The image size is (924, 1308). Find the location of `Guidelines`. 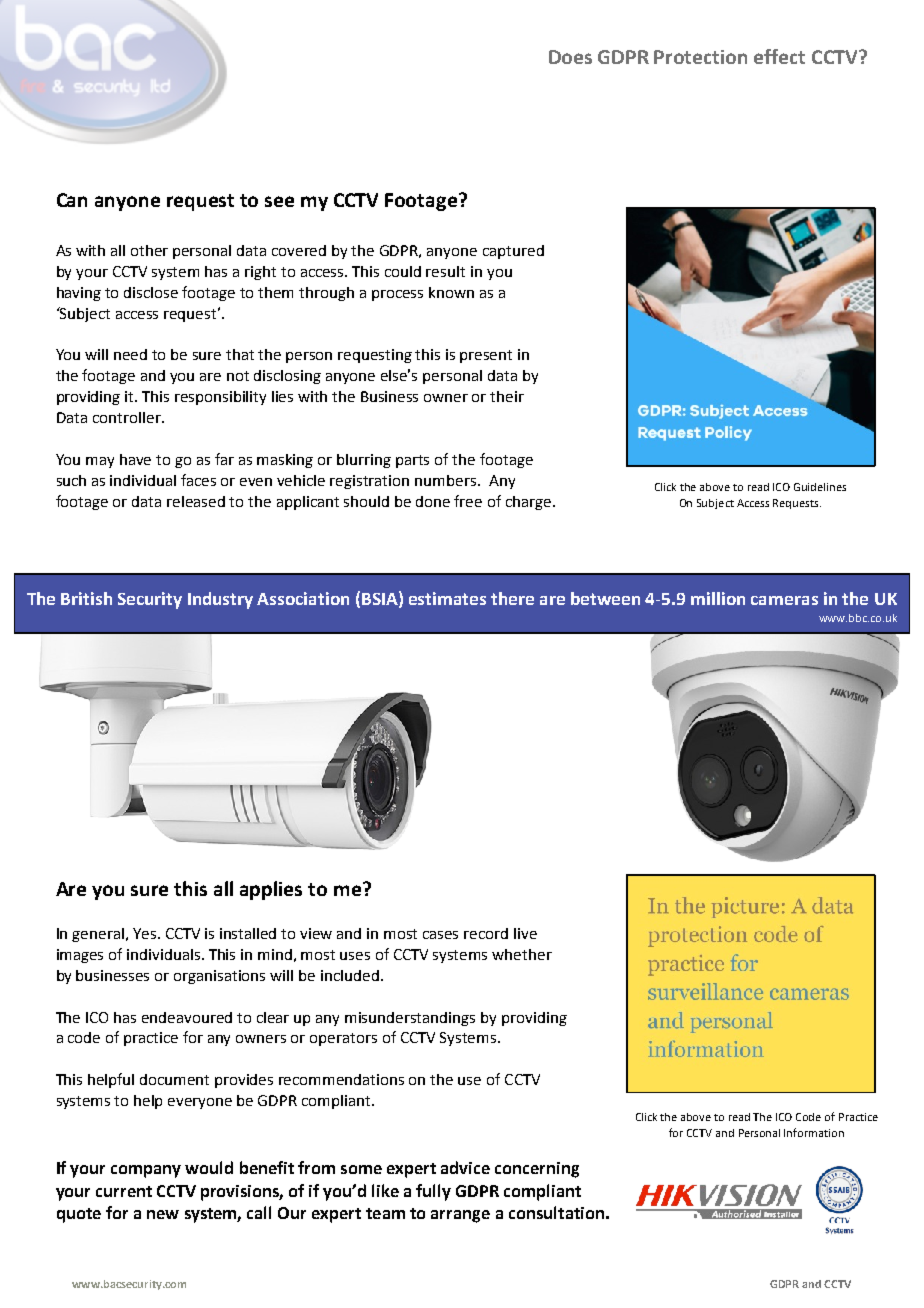

Guidelines is located at coordinates (820, 487).
